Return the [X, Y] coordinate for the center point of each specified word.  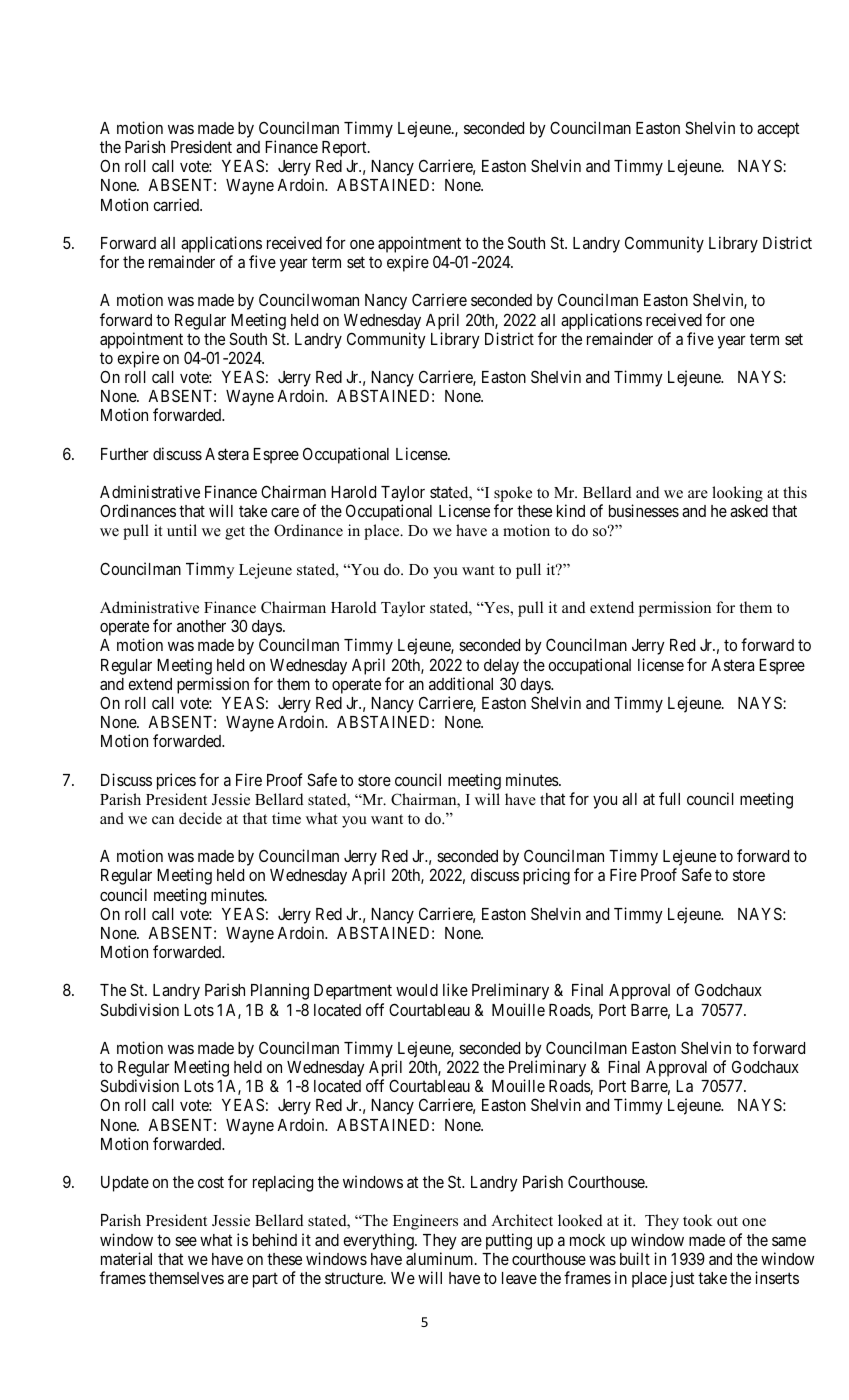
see [186, 1241]
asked [749, 511]
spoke [513, 495]
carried [177, 204]
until [182, 530]
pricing [546, 876]
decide [200, 818]
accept [778, 130]
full [669, 798]
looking [737, 494]
